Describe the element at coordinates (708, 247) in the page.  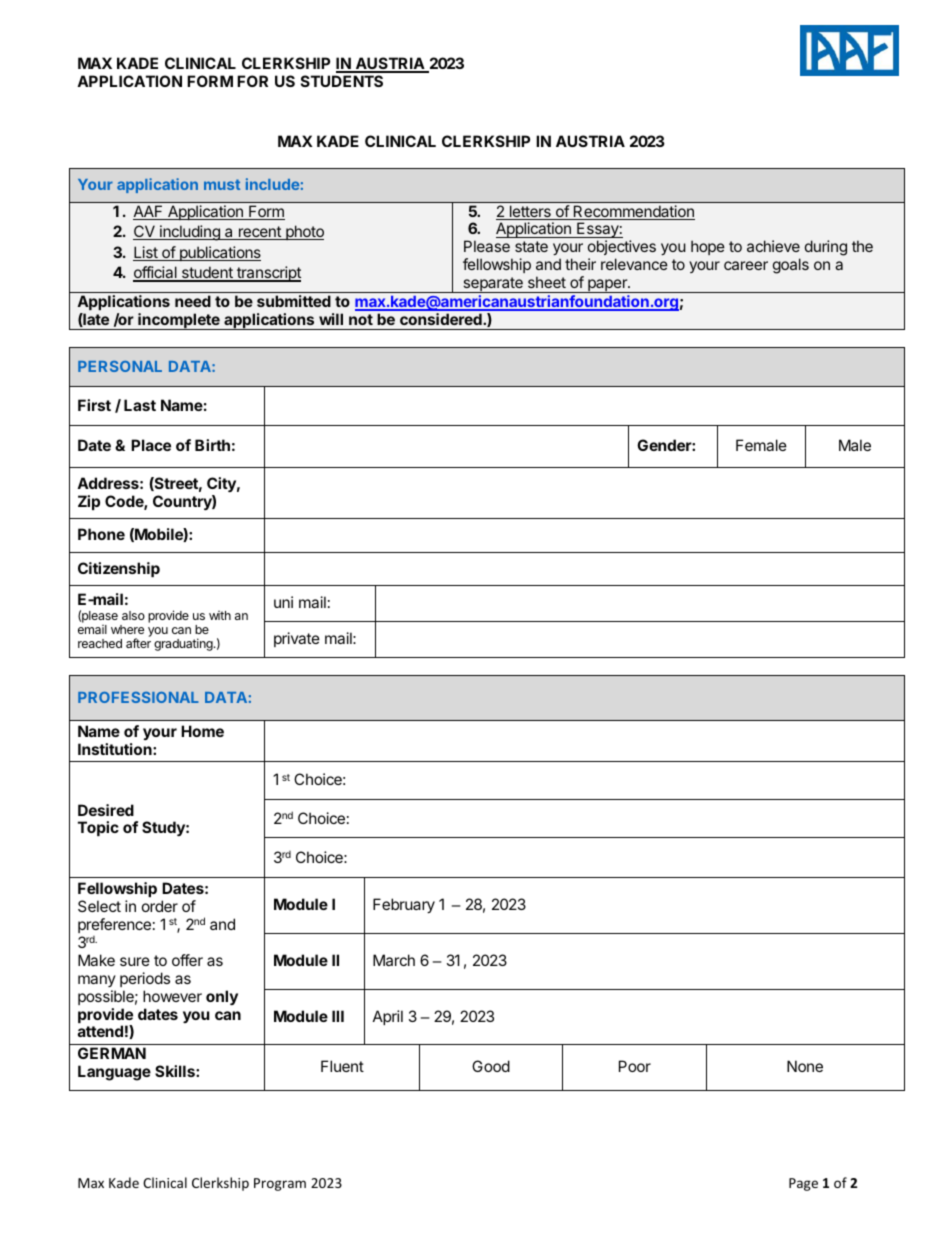
I see `hope` at that location.
